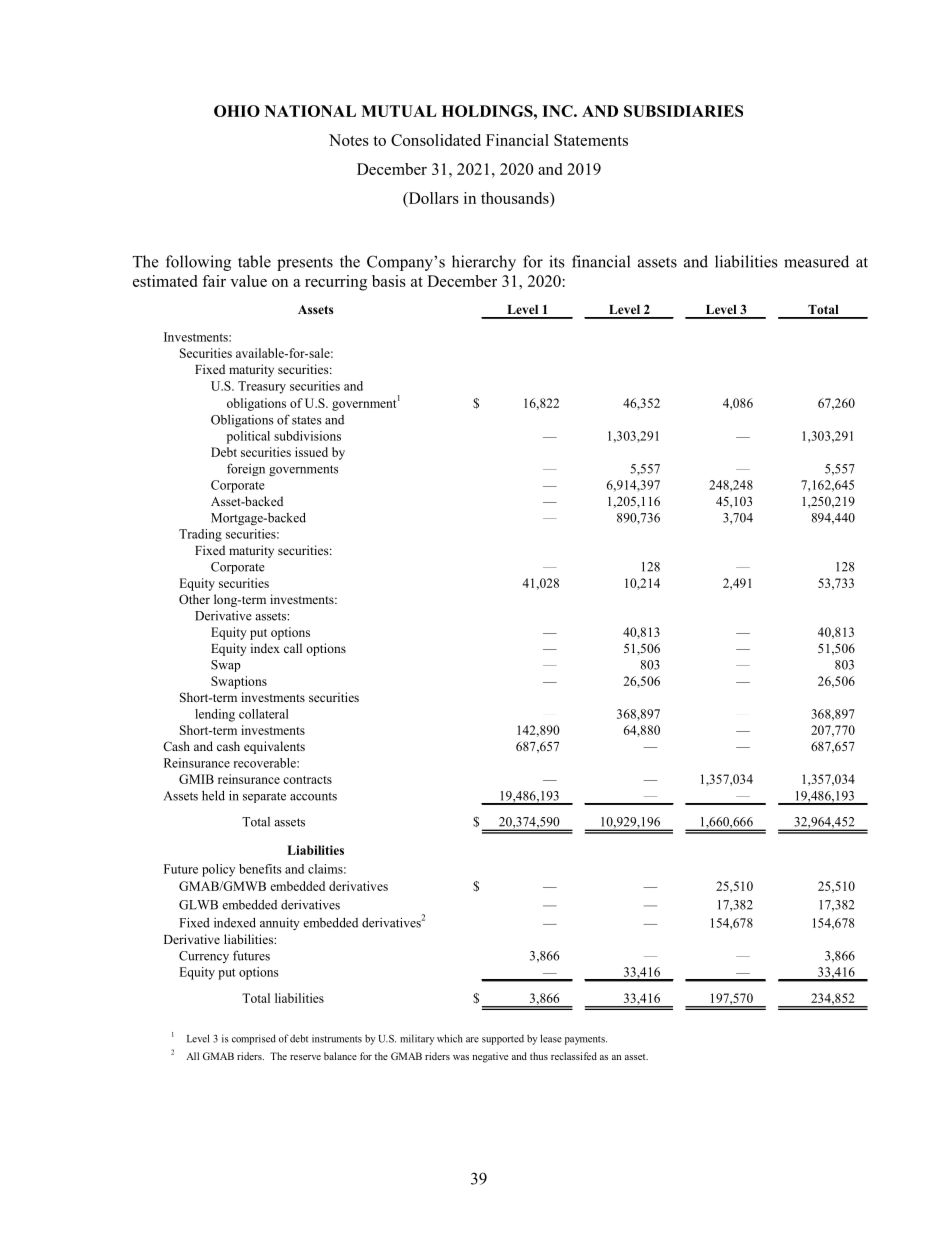 This screenshot has width=952, height=1233. What do you see at coordinates (683, 111) in the screenshot?
I see `SUBSIDIARIES` at bounding box center [683, 111].
